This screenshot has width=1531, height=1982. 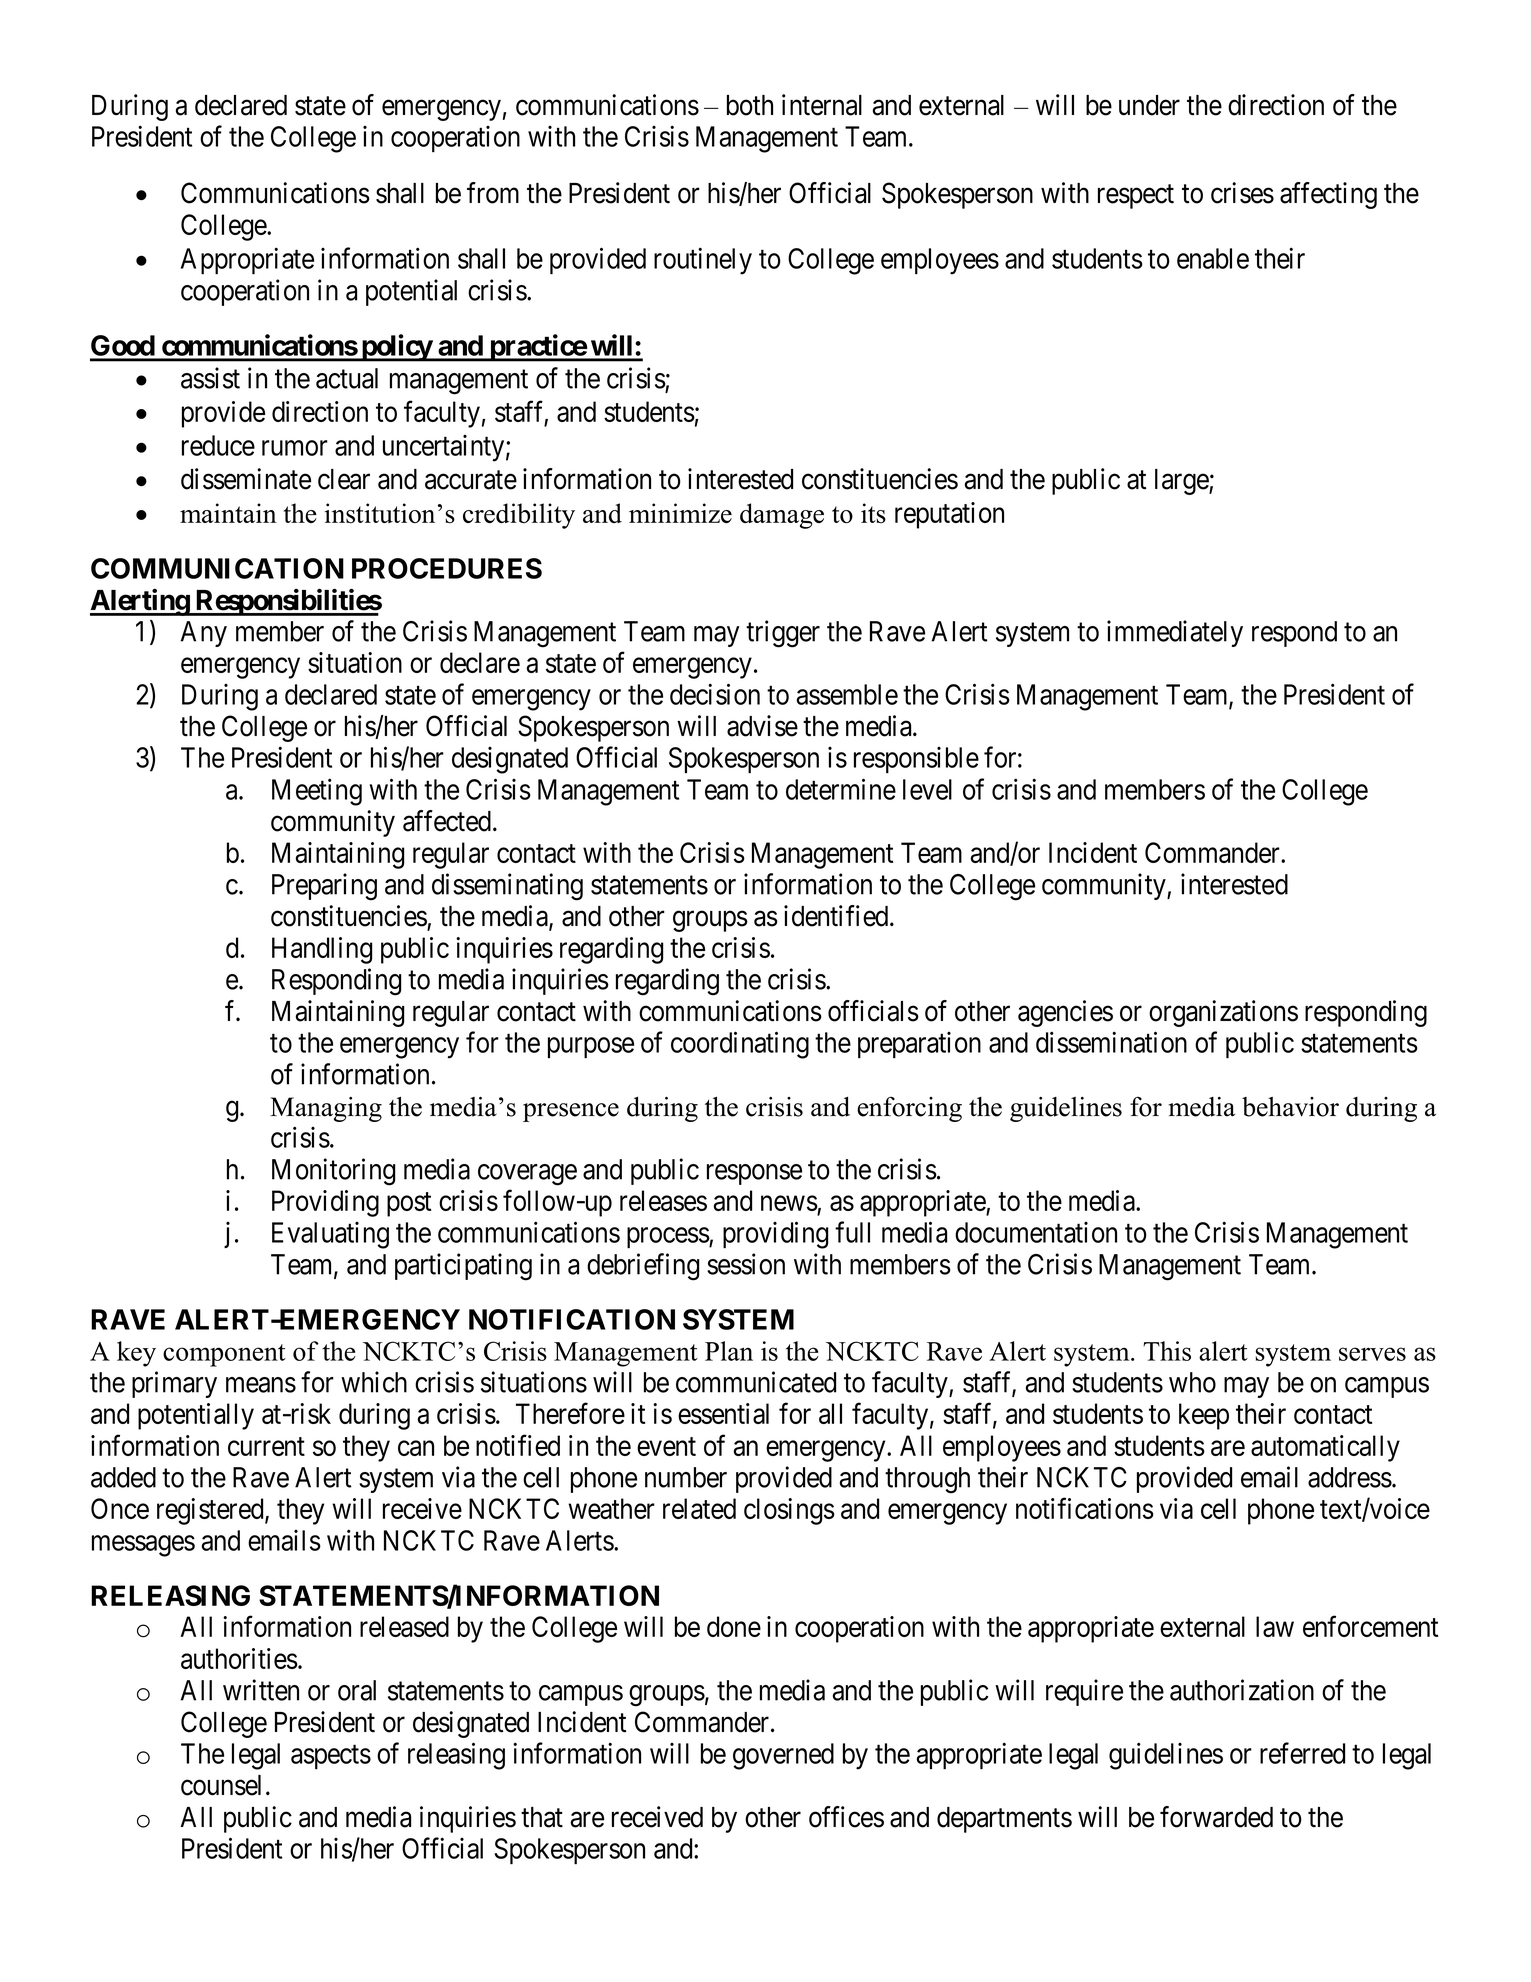 What do you see at coordinates (837, 916) in the screenshot?
I see `identified` at bounding box center [837, 916].
